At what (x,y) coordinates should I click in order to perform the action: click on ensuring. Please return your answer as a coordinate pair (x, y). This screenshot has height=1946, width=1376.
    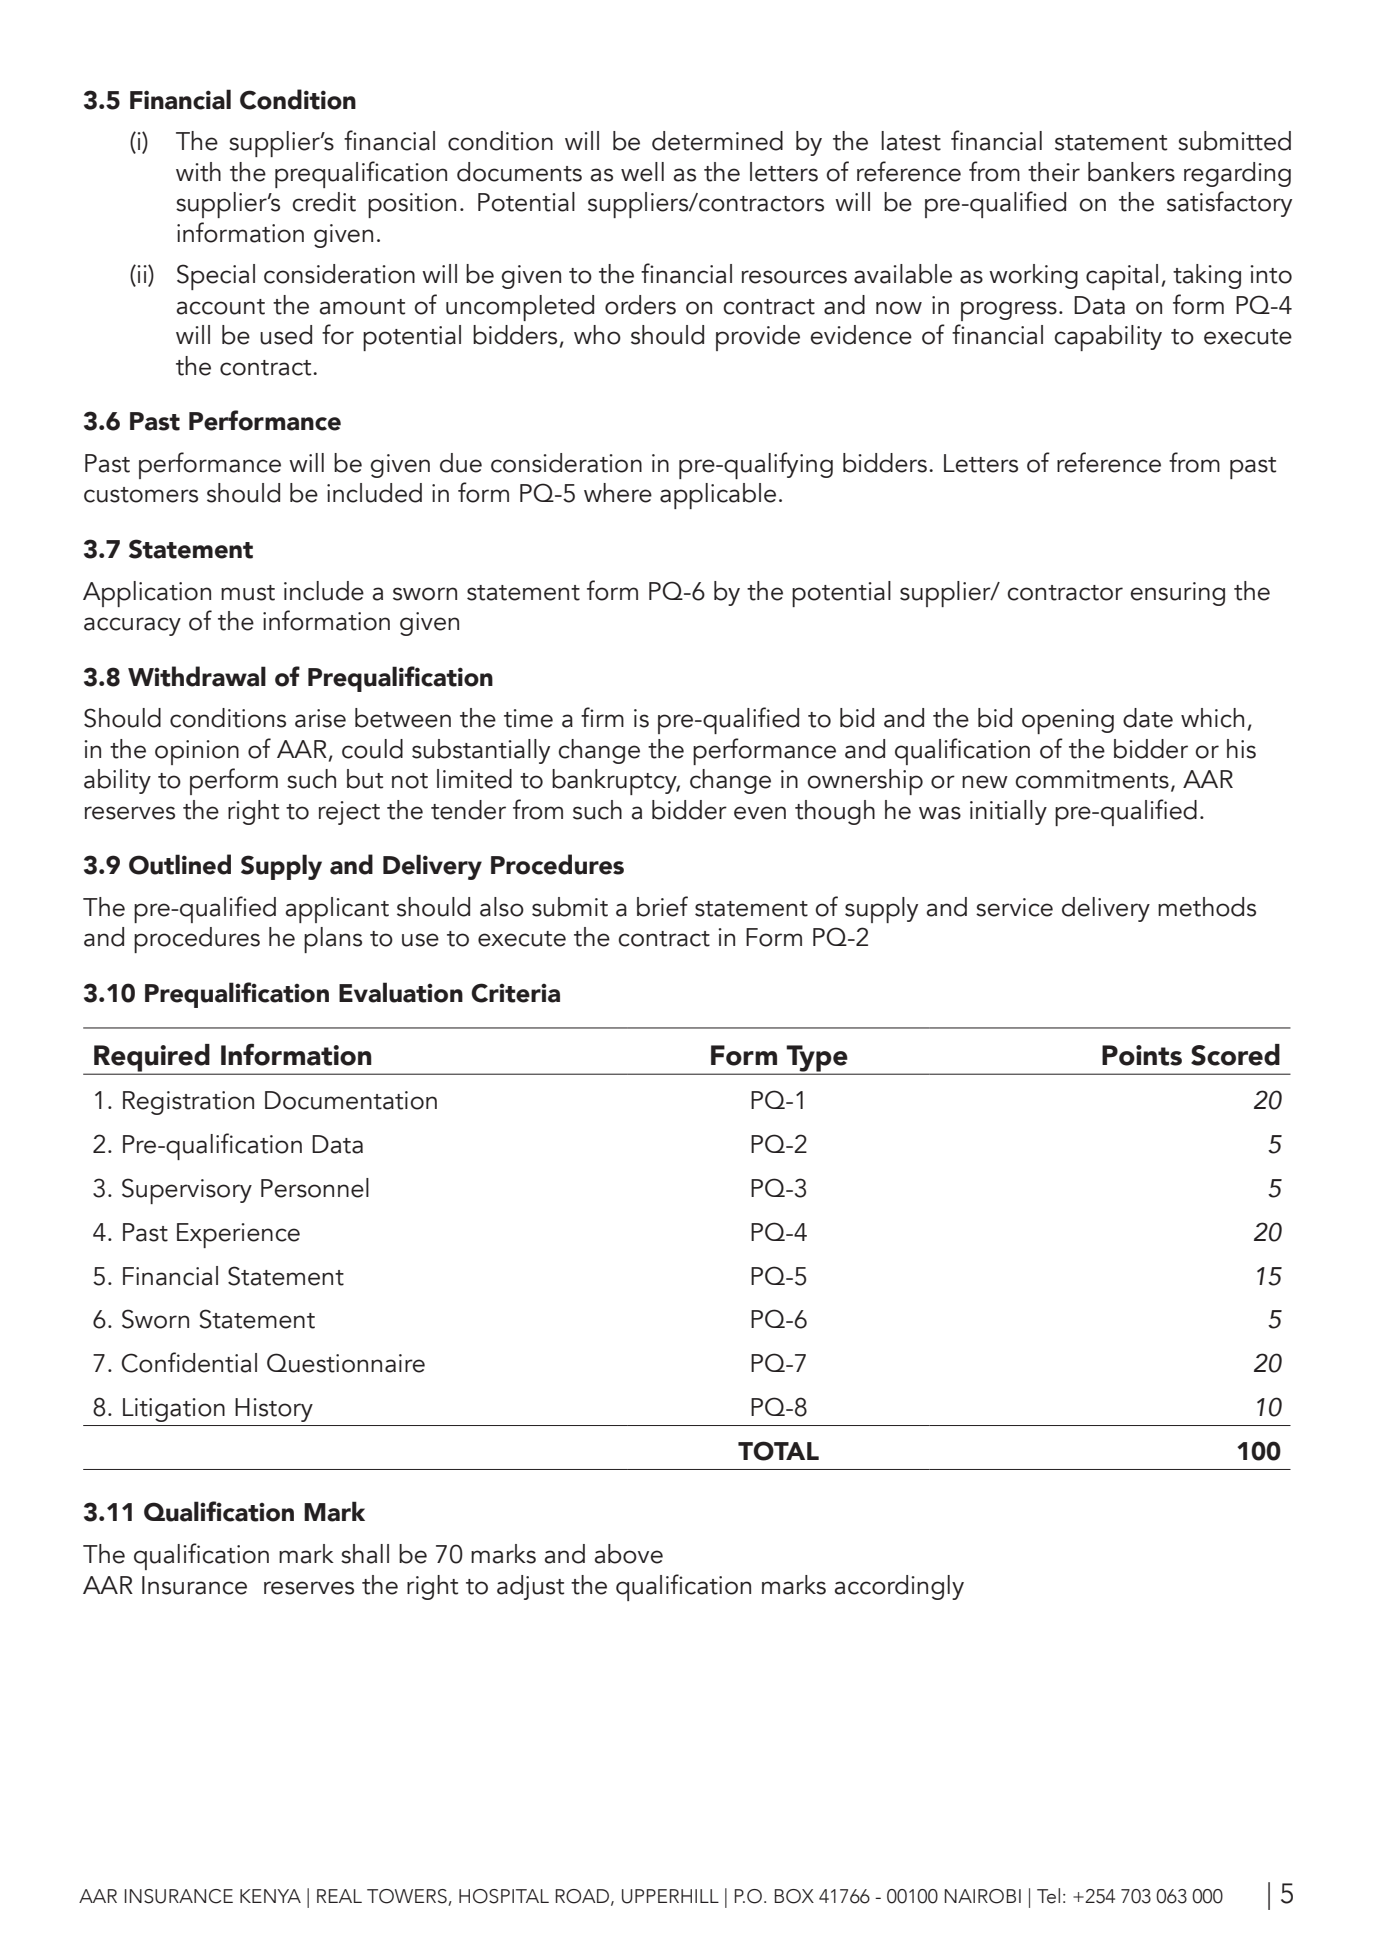
    Looking at the image, I should click on (1178, 594).
